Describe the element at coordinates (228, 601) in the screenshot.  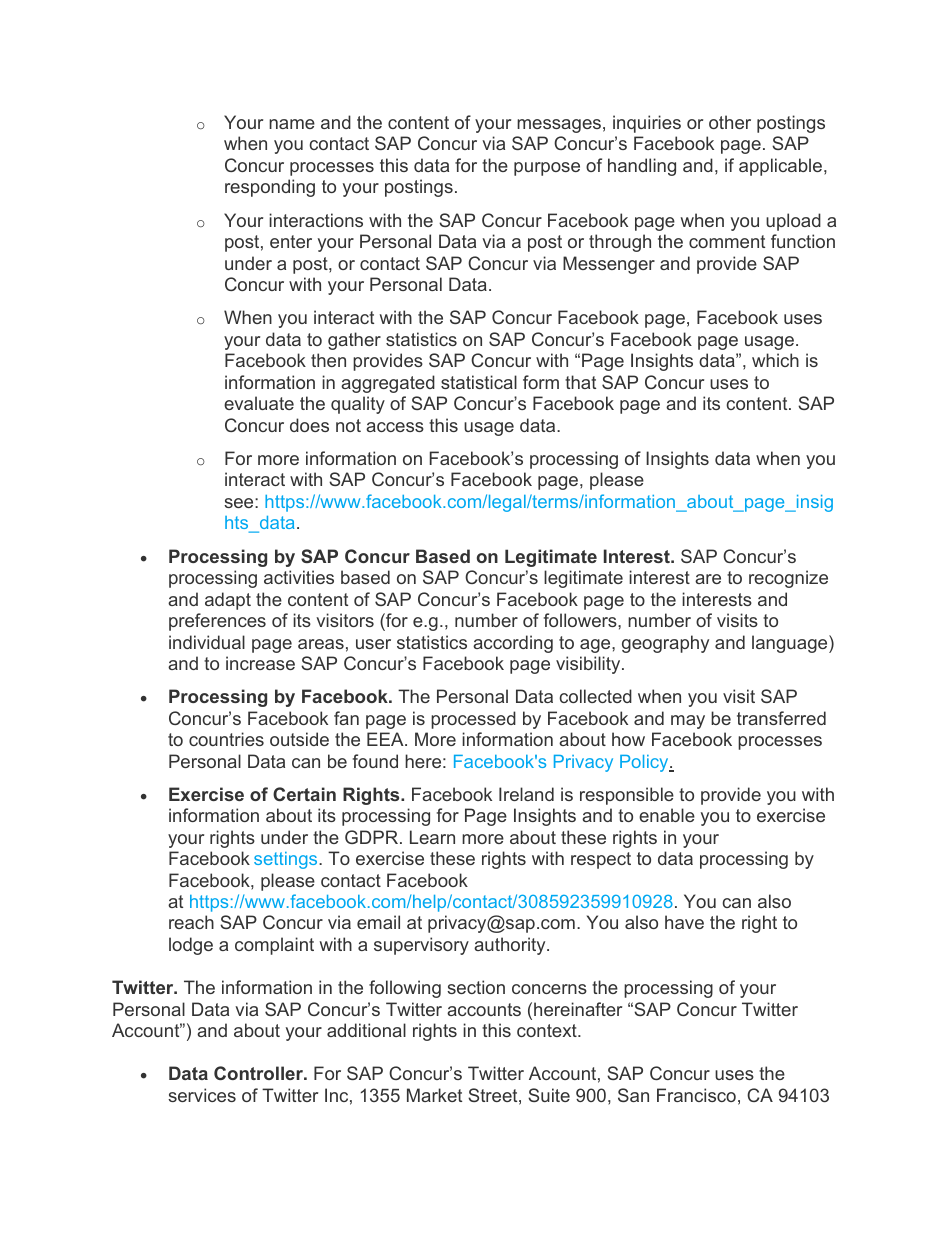
I see `adapt` at that location.
